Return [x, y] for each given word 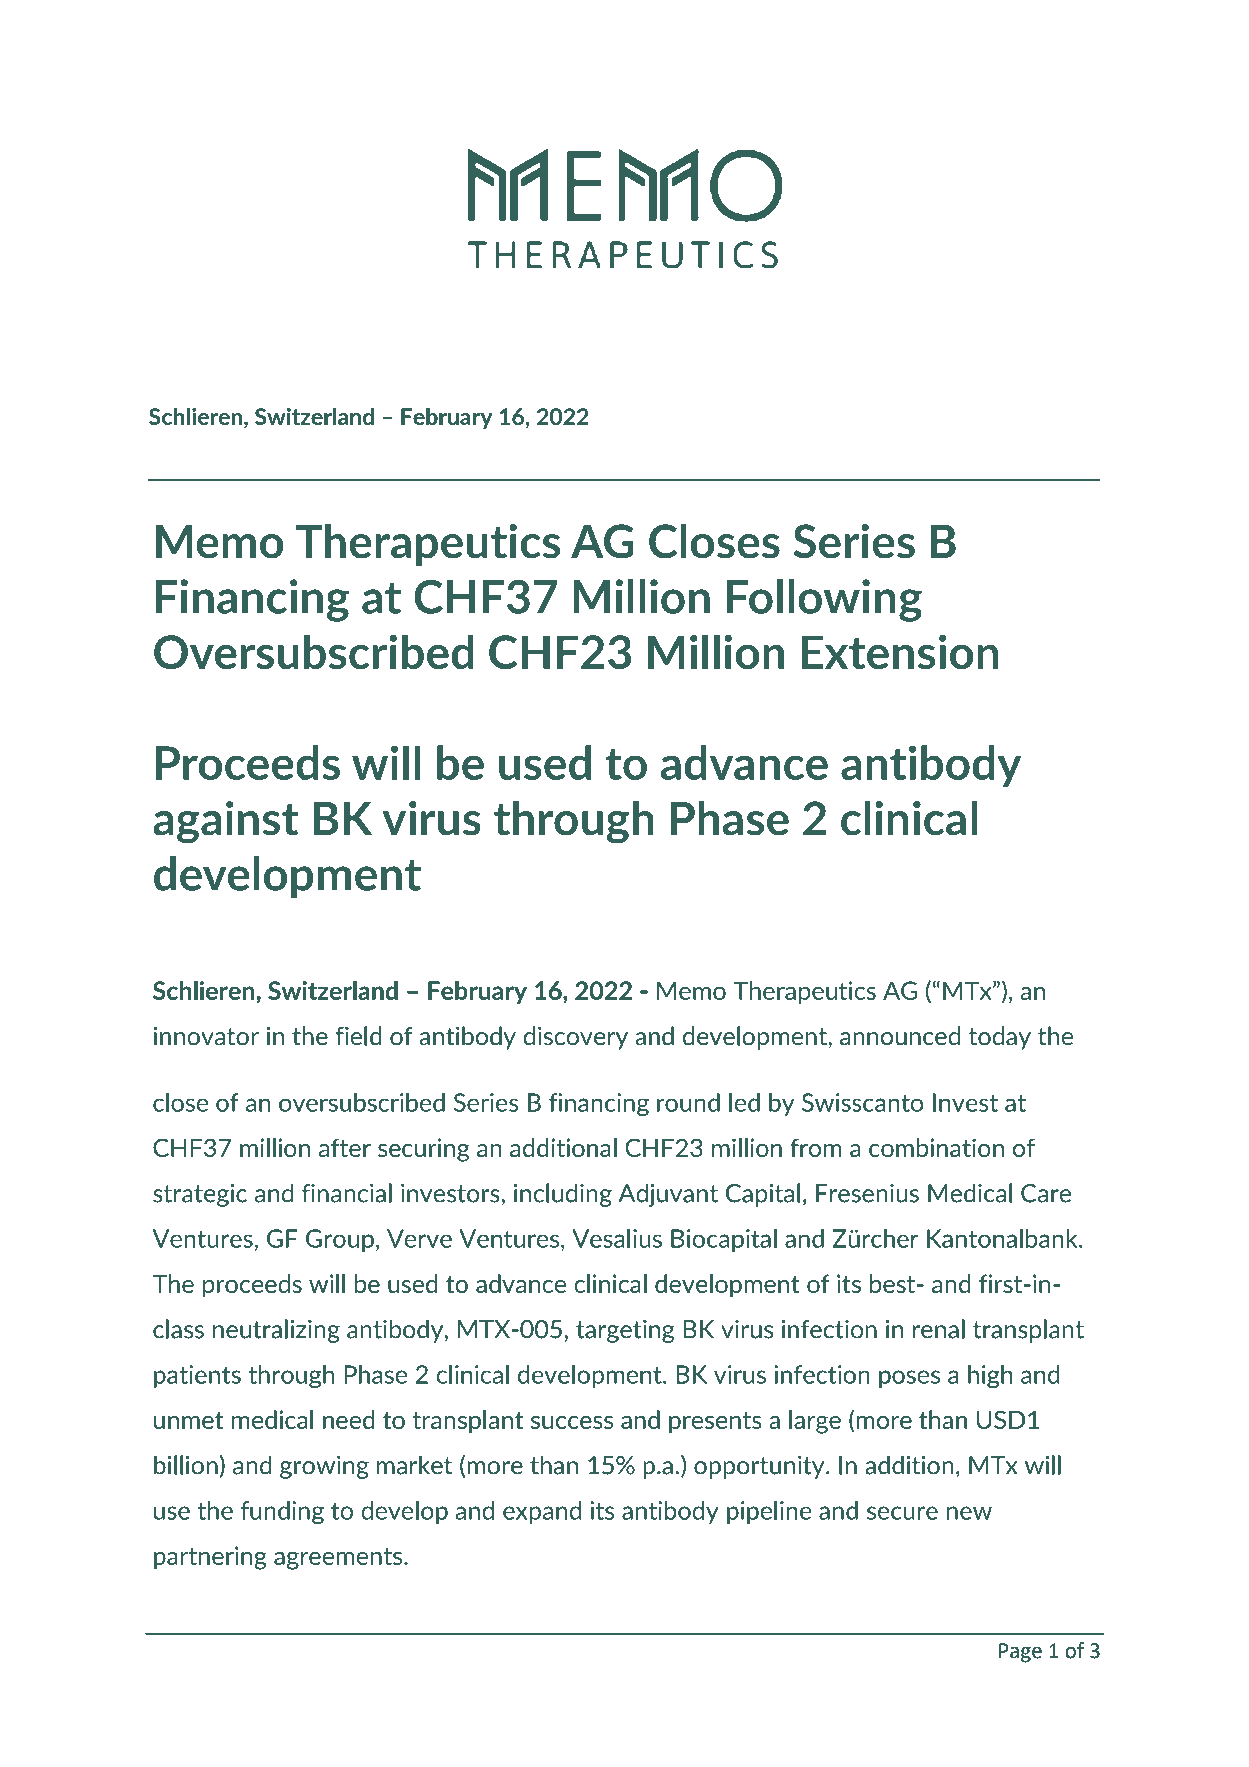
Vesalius [617, 1238]
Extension [900, 651]
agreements [339, 1559]
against [225, 822]
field [358, 1036]
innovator [206, 1036]
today [1000, 1038]
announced [900, 1036]
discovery [575, 1038]
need [349, 1419]
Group [340, 1240]
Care [1046, 1193]
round [688, 1102]
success [572, 1422]
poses [909, 1379]
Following [824, 600]
